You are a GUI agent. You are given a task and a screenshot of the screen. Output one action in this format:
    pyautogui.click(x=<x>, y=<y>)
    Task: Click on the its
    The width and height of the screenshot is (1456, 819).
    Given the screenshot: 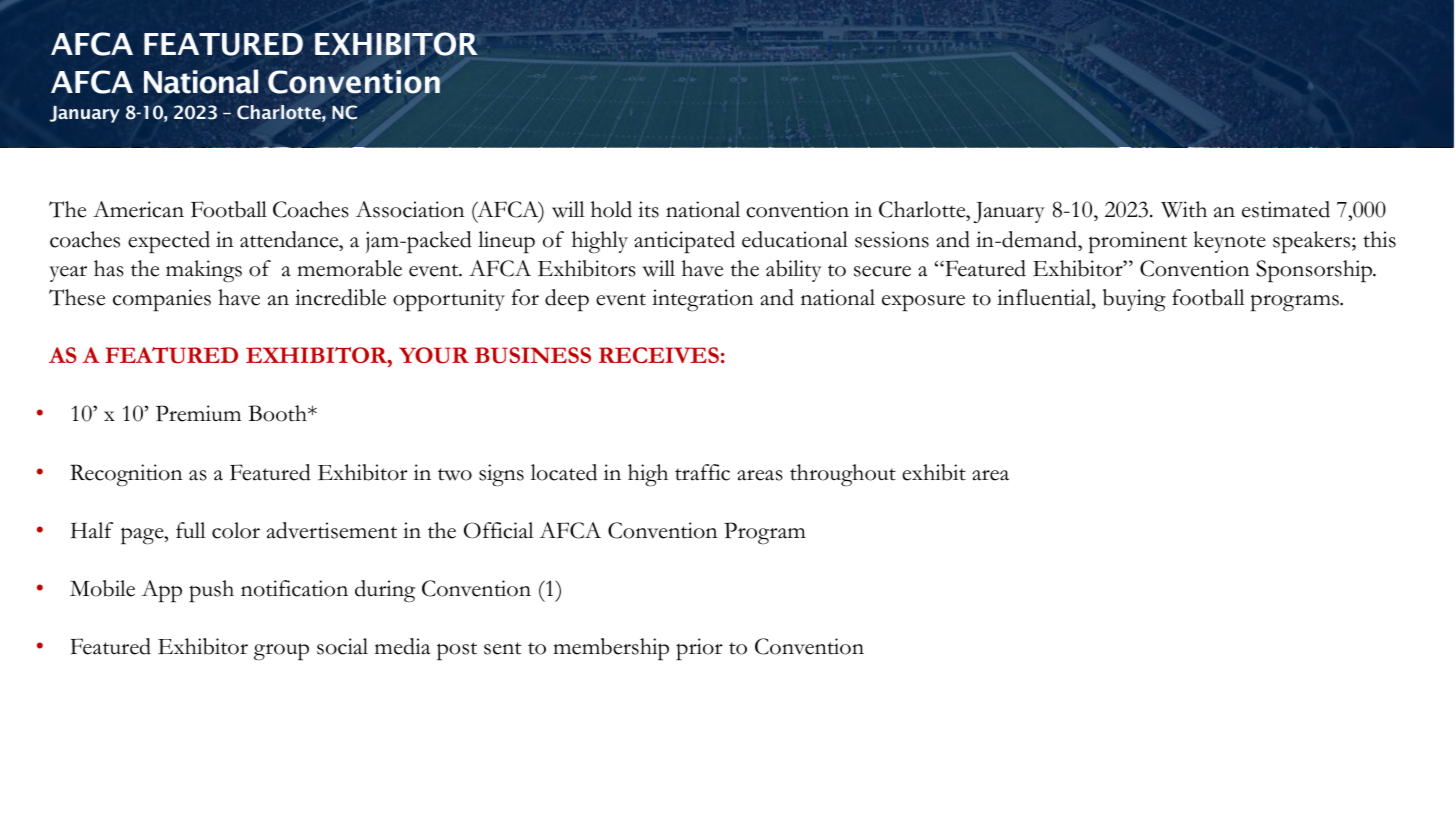 What is the action you would take?
    pyautogui.click(x=648, y=209)
